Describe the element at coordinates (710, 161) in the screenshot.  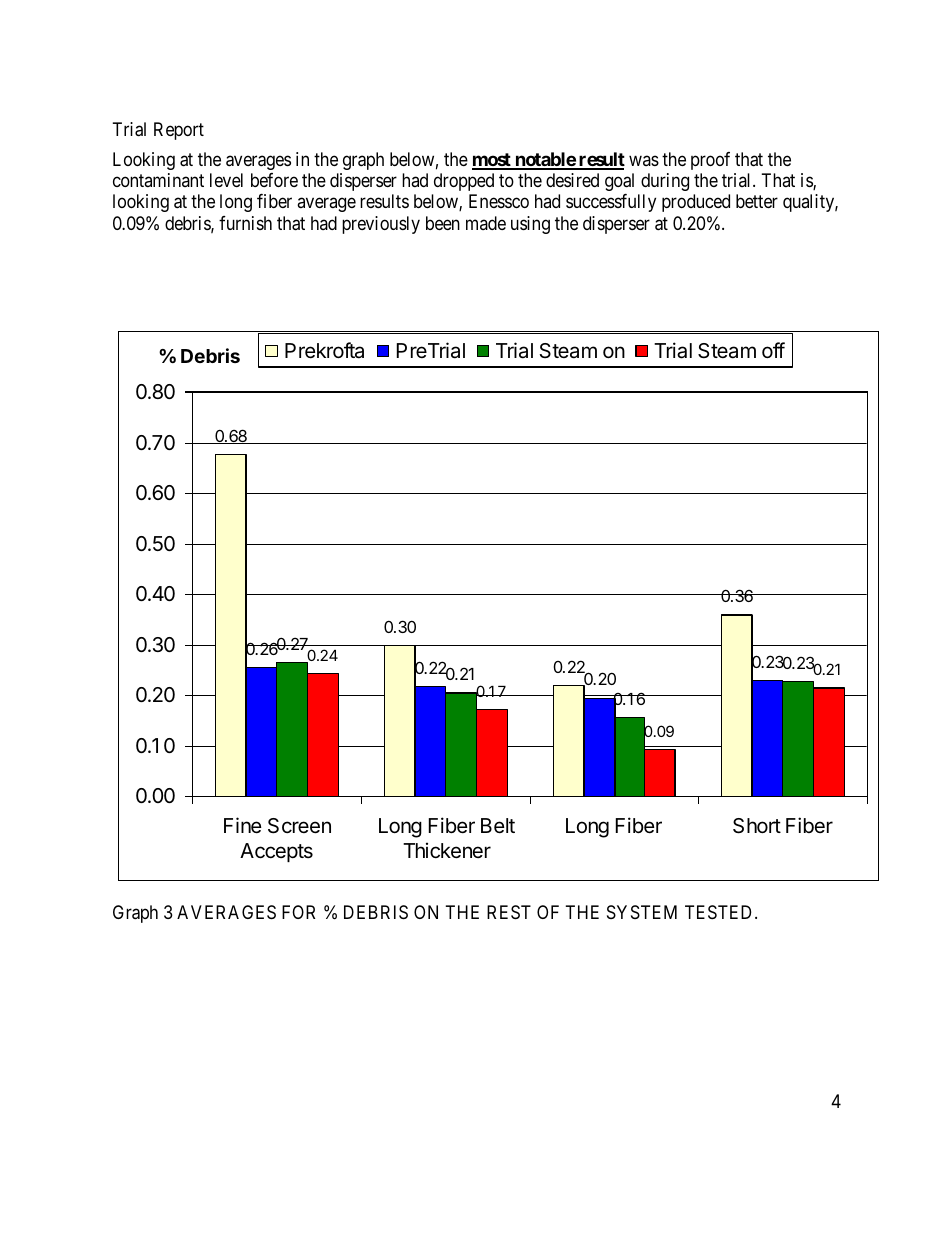
I see `proof` at that location.
